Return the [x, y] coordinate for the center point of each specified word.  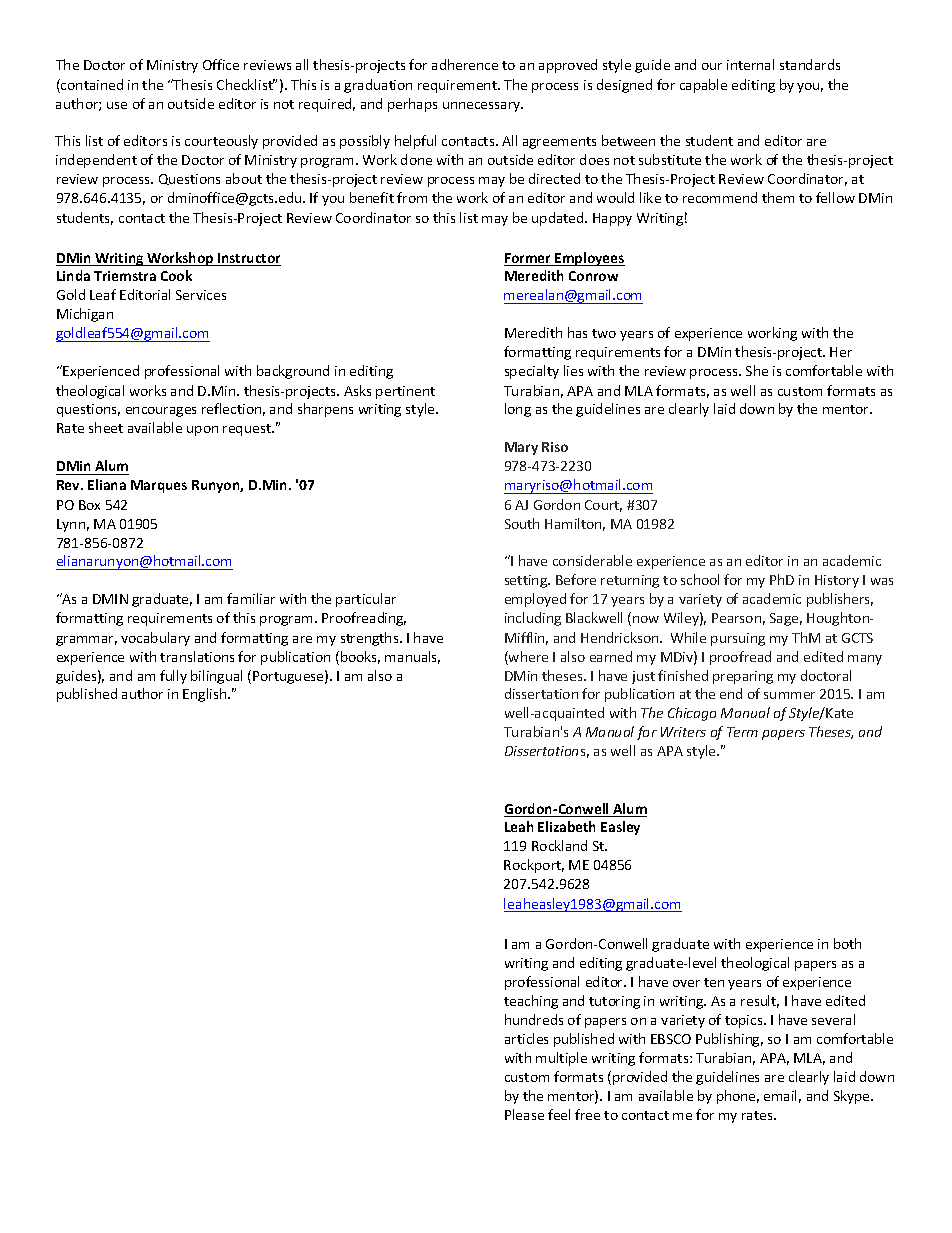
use [117, 105]
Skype [853, 1097]
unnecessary [483, 107]
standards [810, 64]
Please [524, 1114]
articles [526, 1038]
